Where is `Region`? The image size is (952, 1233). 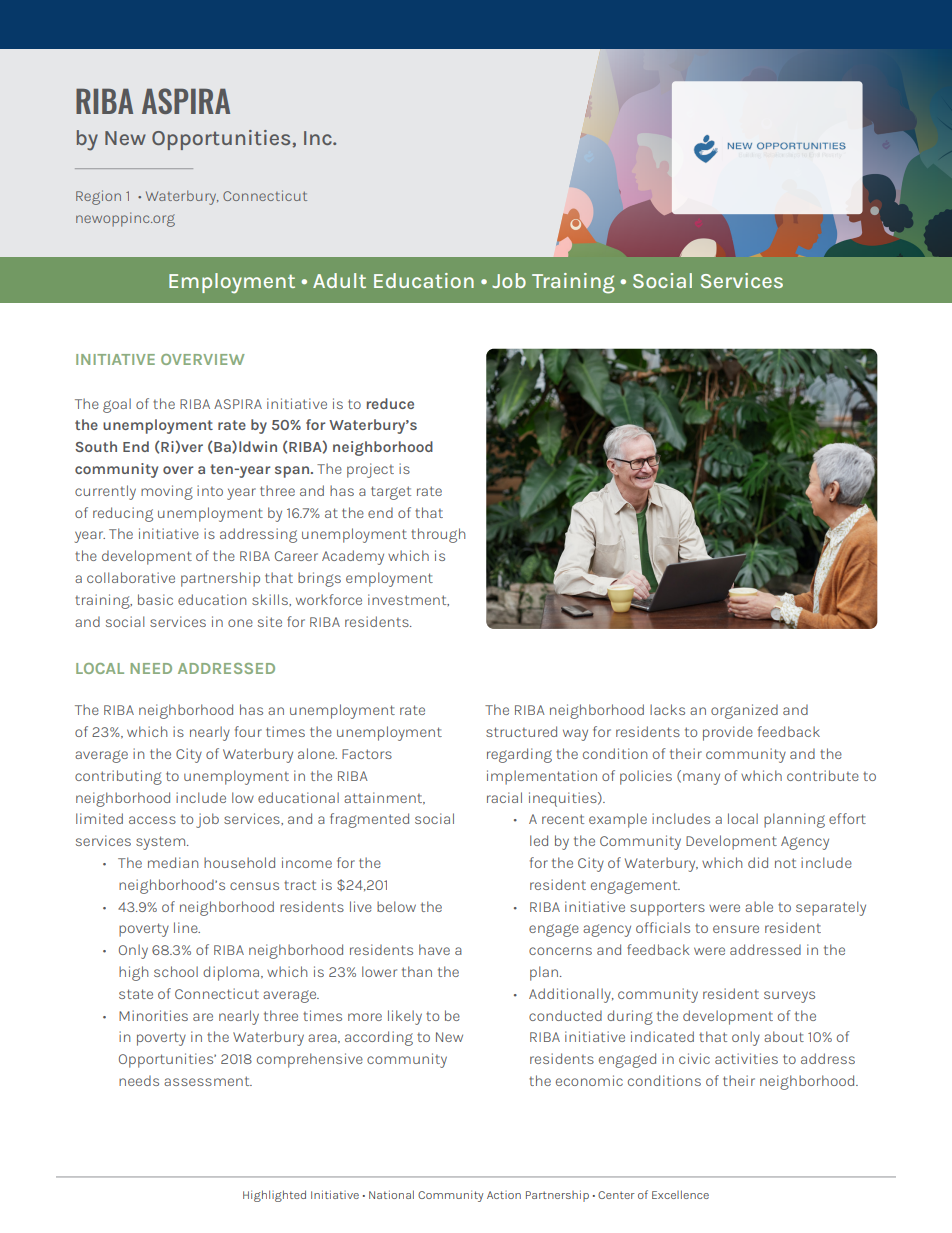 Region is located at coordinates (98, 197).
